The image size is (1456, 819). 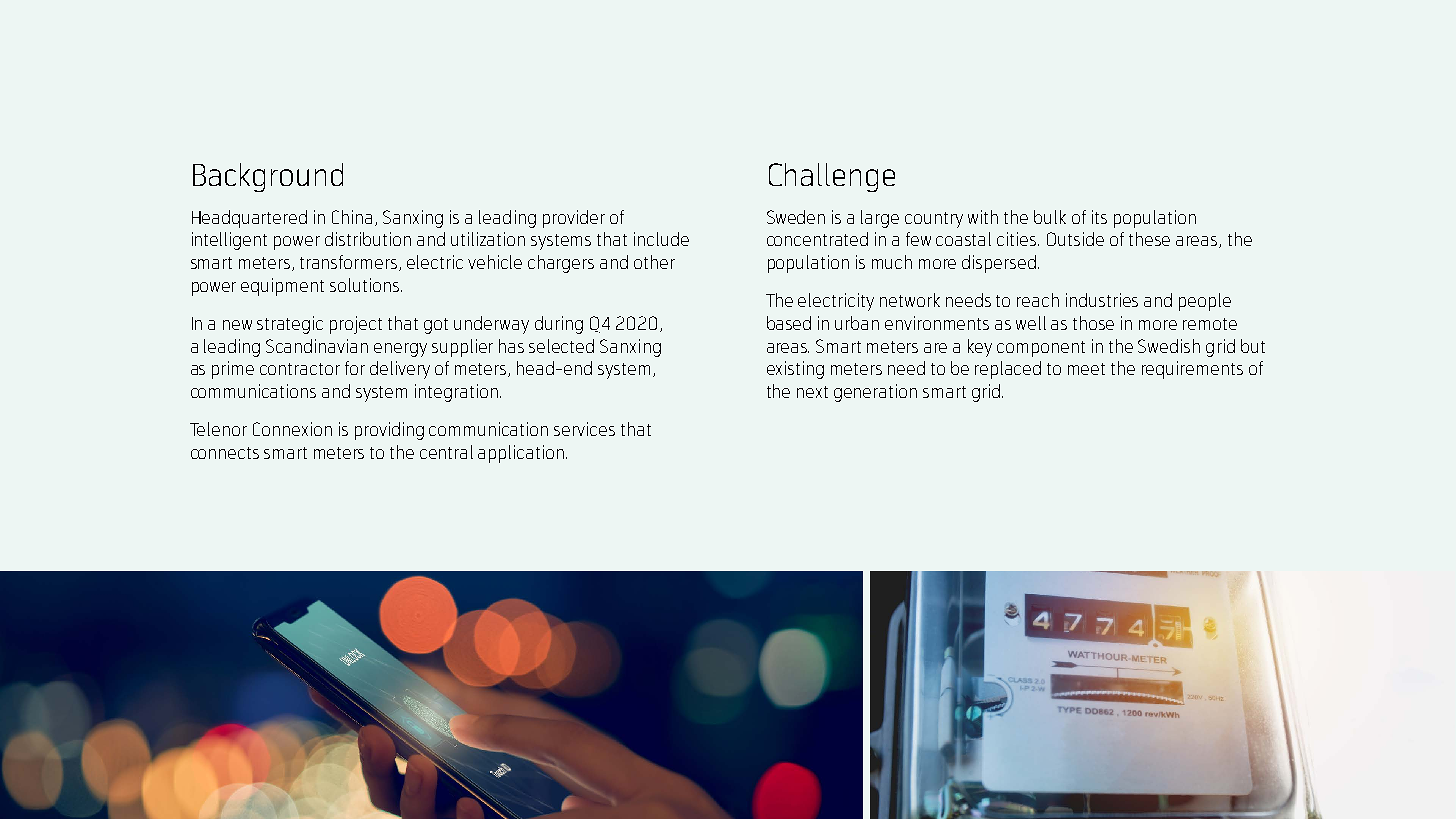 I want to click on Challenge, so click(x=832, y=177).
